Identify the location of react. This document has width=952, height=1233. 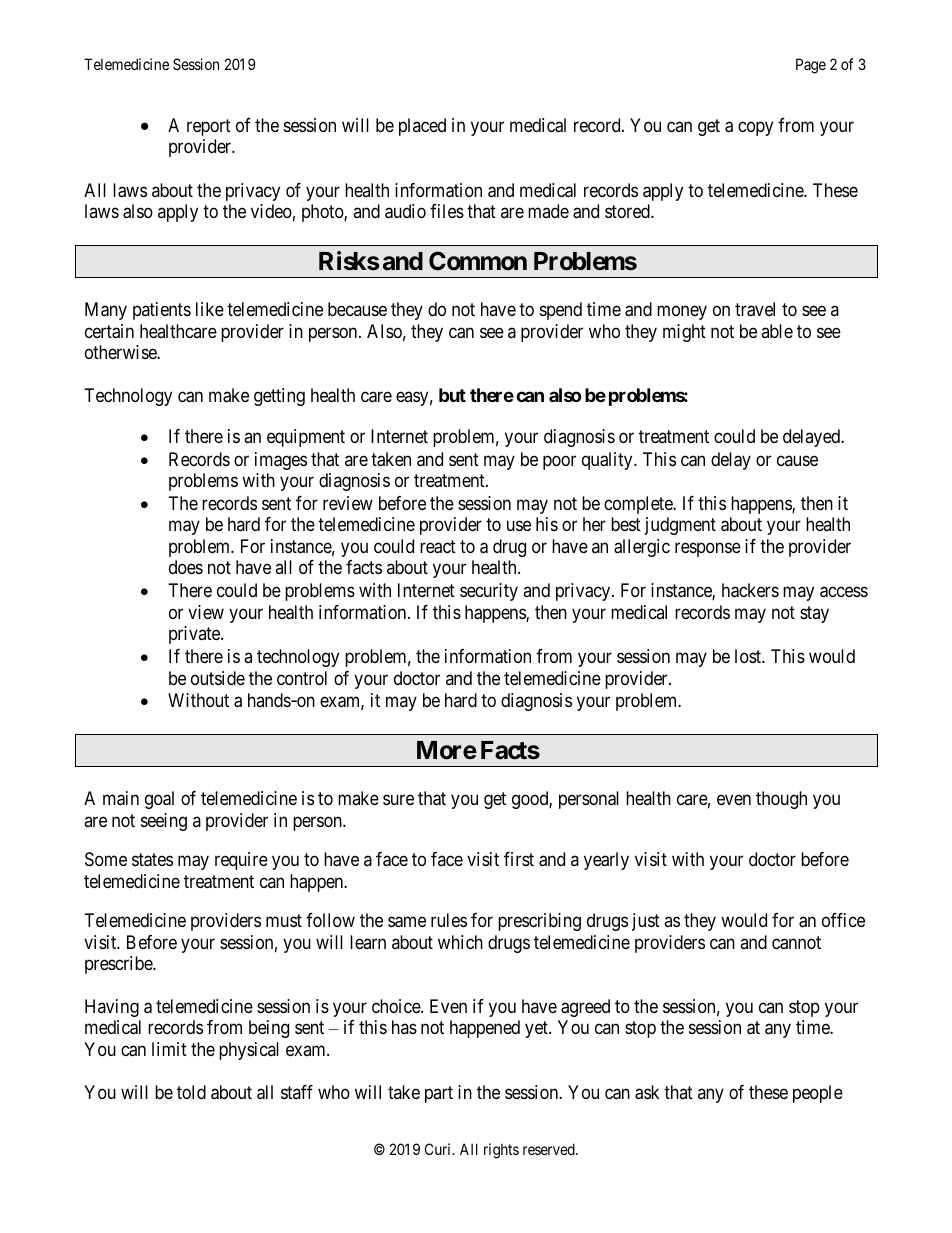
(438, 547).
